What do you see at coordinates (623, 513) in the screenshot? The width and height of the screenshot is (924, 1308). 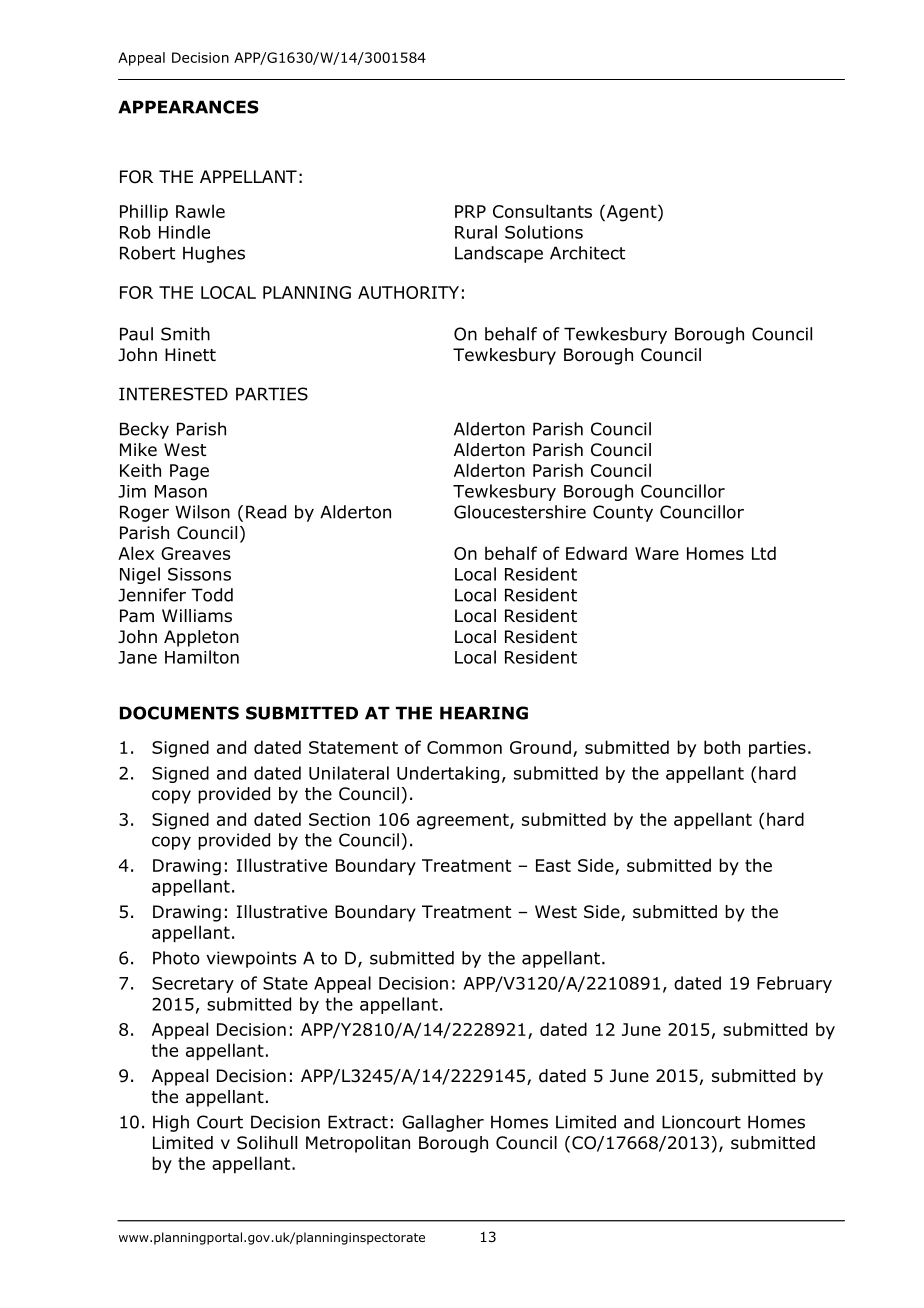 I see `County` at bounding box center [623, 513].
